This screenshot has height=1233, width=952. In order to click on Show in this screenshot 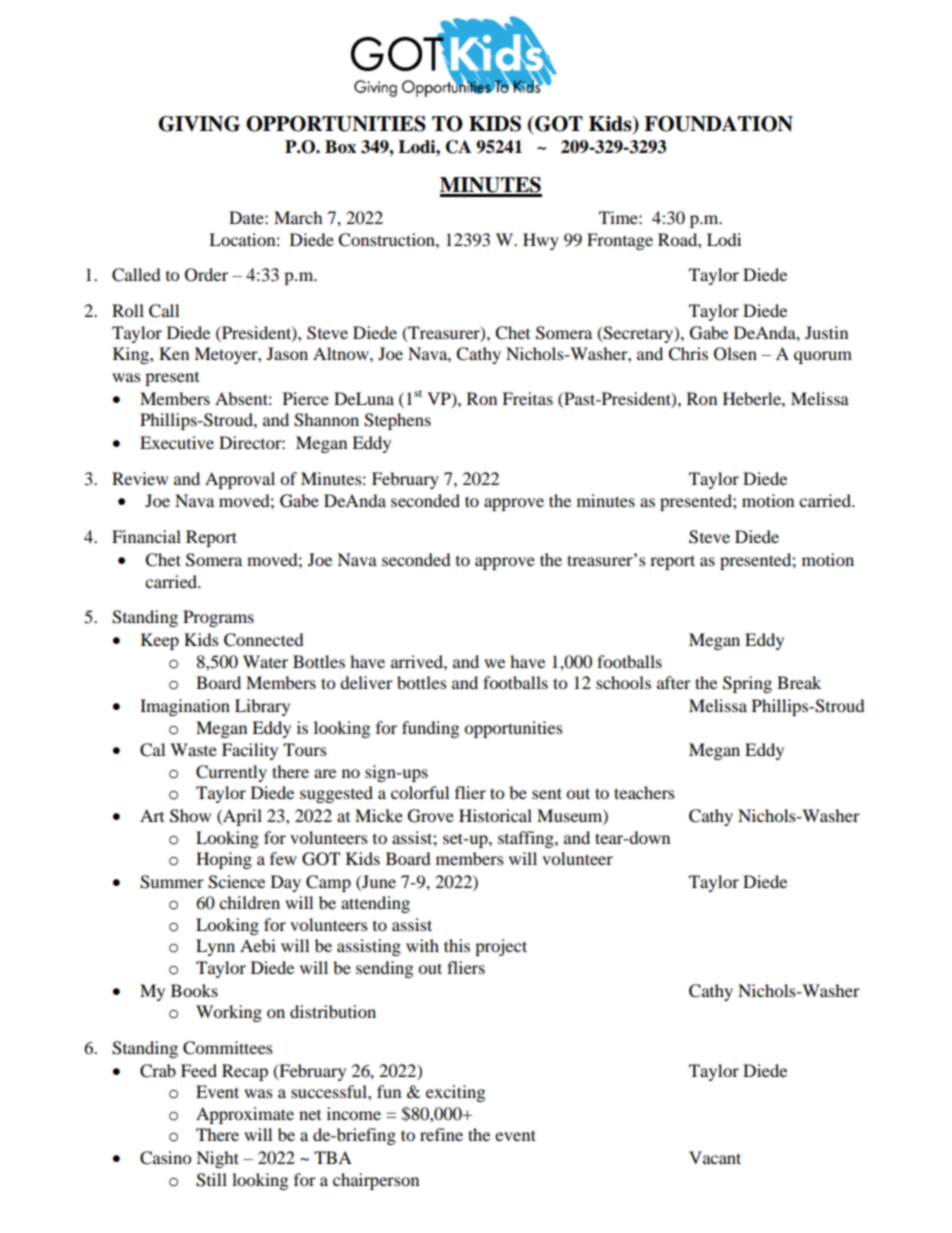, I will do `click(190, 816)`.
